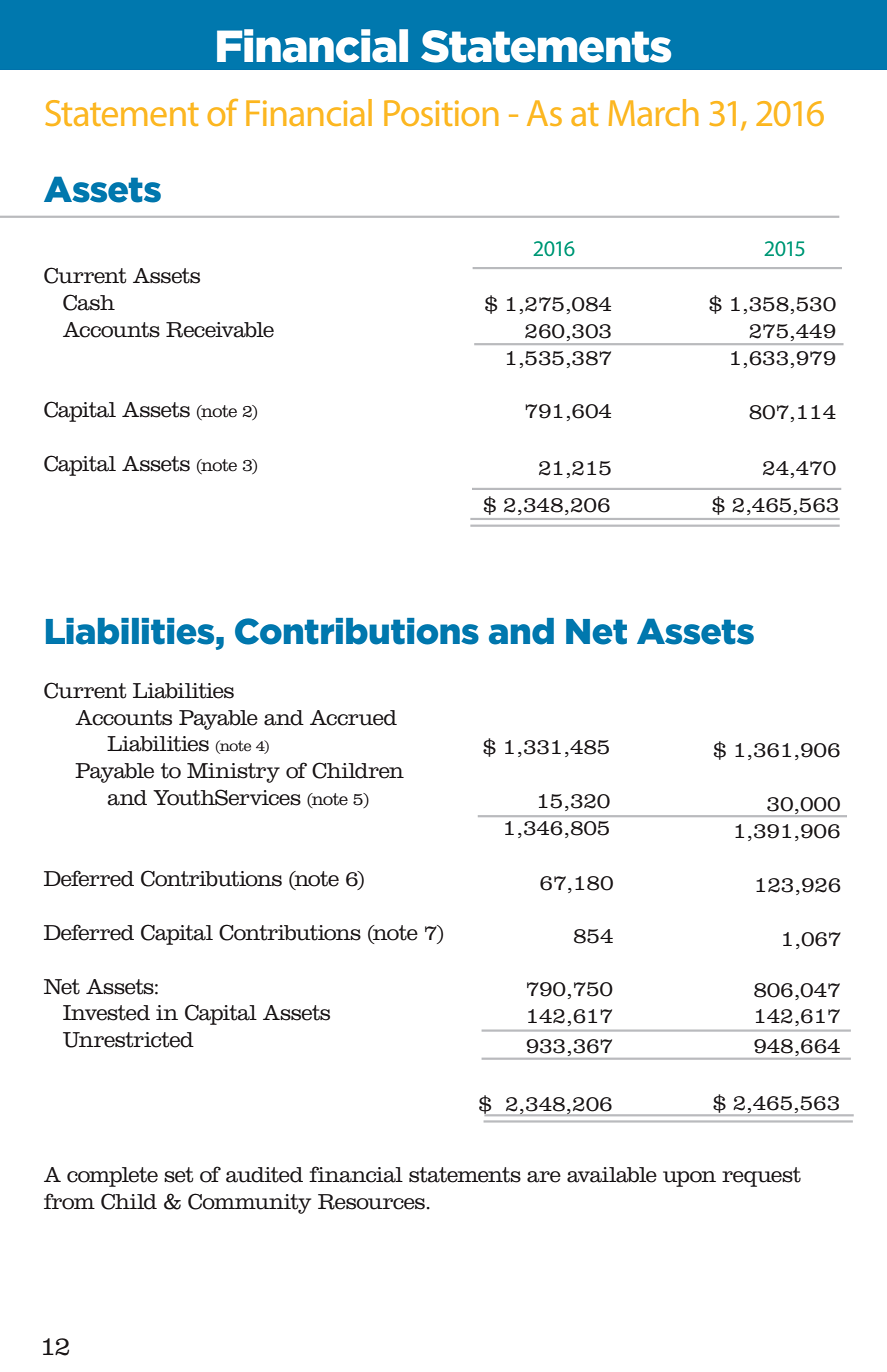 This screenshot has height=1372, width=887. What do you see at coordinates (69, 1201) in the screenshot?
I see `from` at bounding box center [69, 1201].
